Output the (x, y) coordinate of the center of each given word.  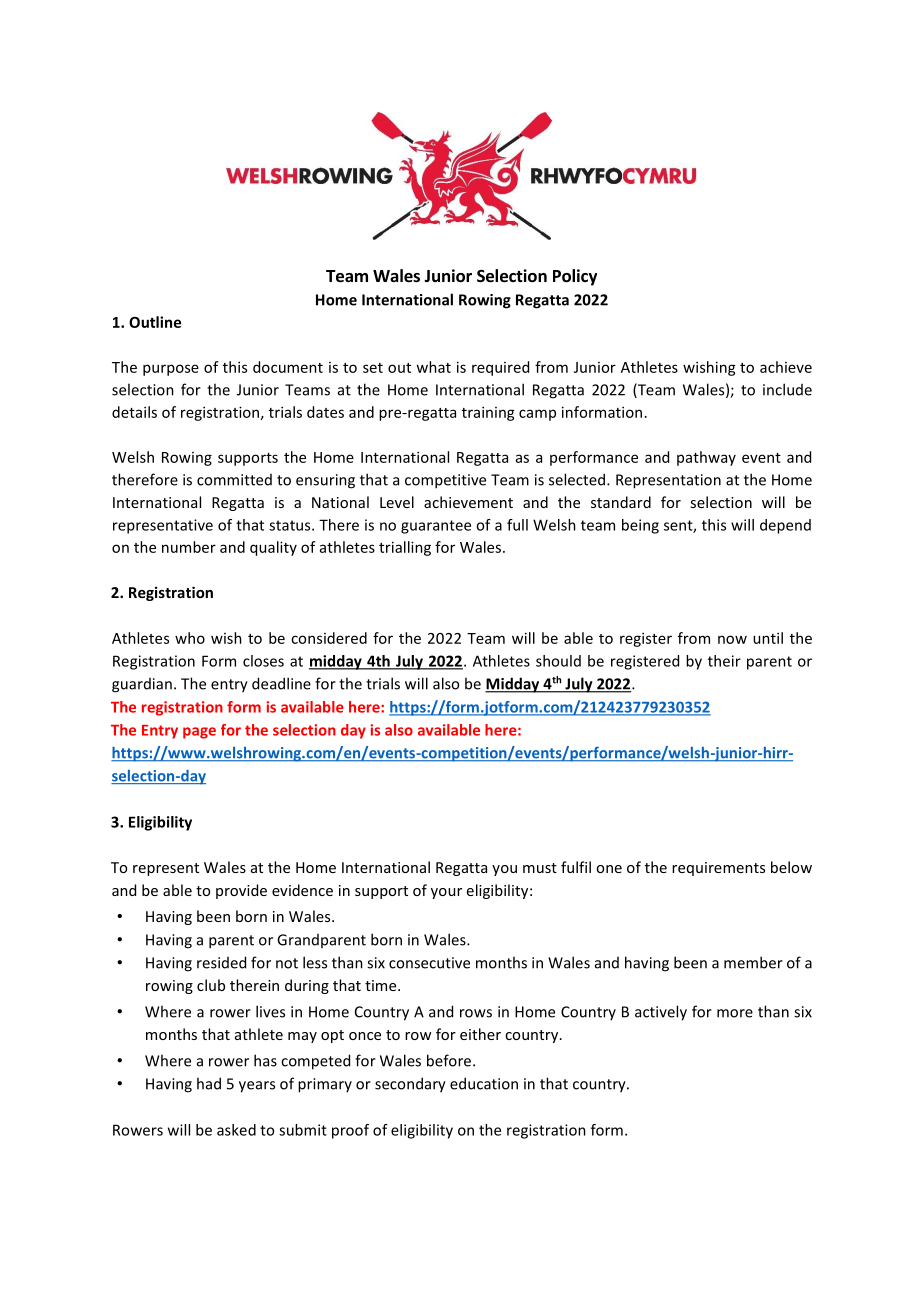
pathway (706, 458)
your (446, 893)
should (558, 661)
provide (241, 891)
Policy (575, 277)
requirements (718, 869)
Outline (155, 322)
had (209, 1083)
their (724, 661)
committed (234, 480)
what (433, 367)
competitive (445, 481)
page (199, 733)
